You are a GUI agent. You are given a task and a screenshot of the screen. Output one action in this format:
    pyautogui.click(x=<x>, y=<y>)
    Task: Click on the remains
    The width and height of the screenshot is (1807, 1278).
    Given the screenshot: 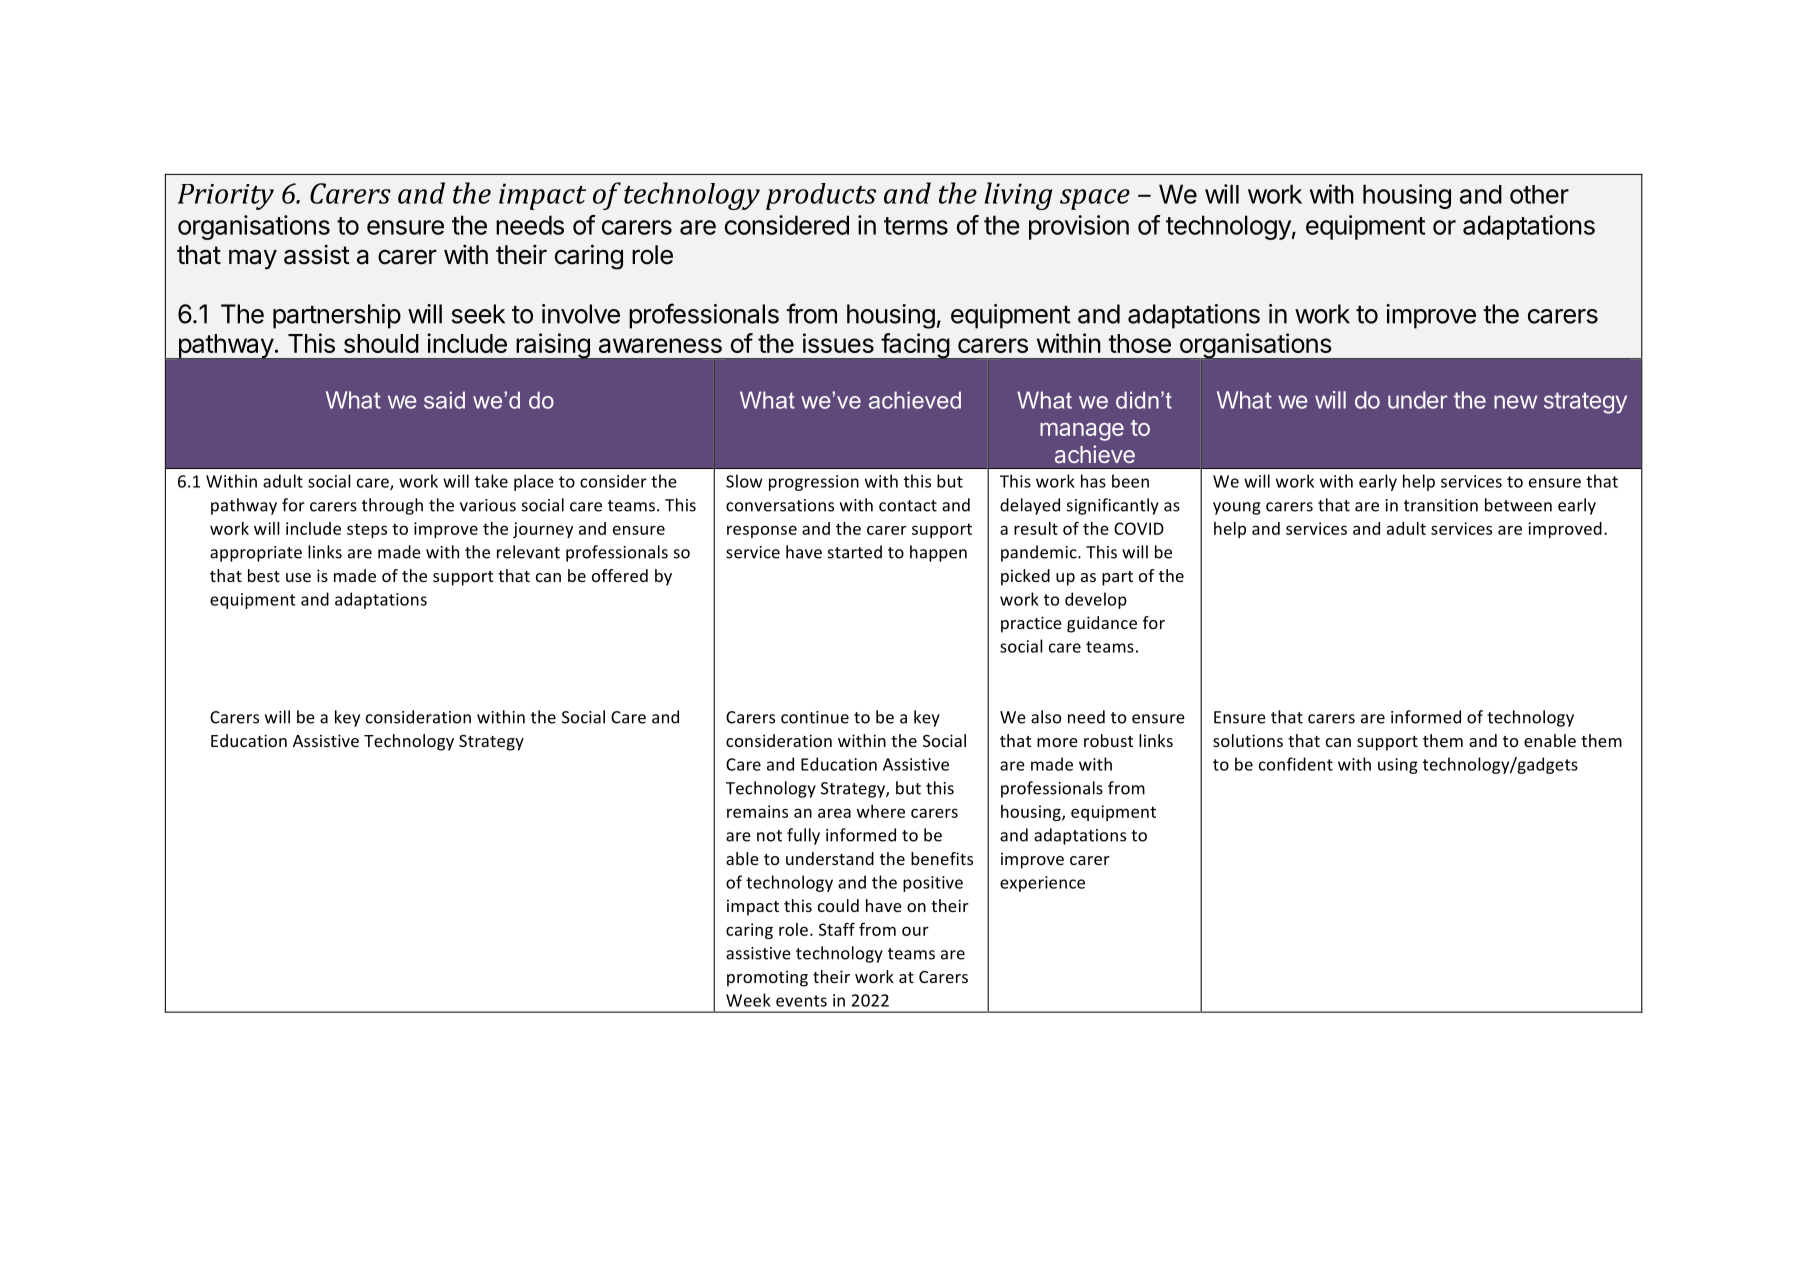 What is the action you would take?
    pyautogui.click(x=757, y=811)
